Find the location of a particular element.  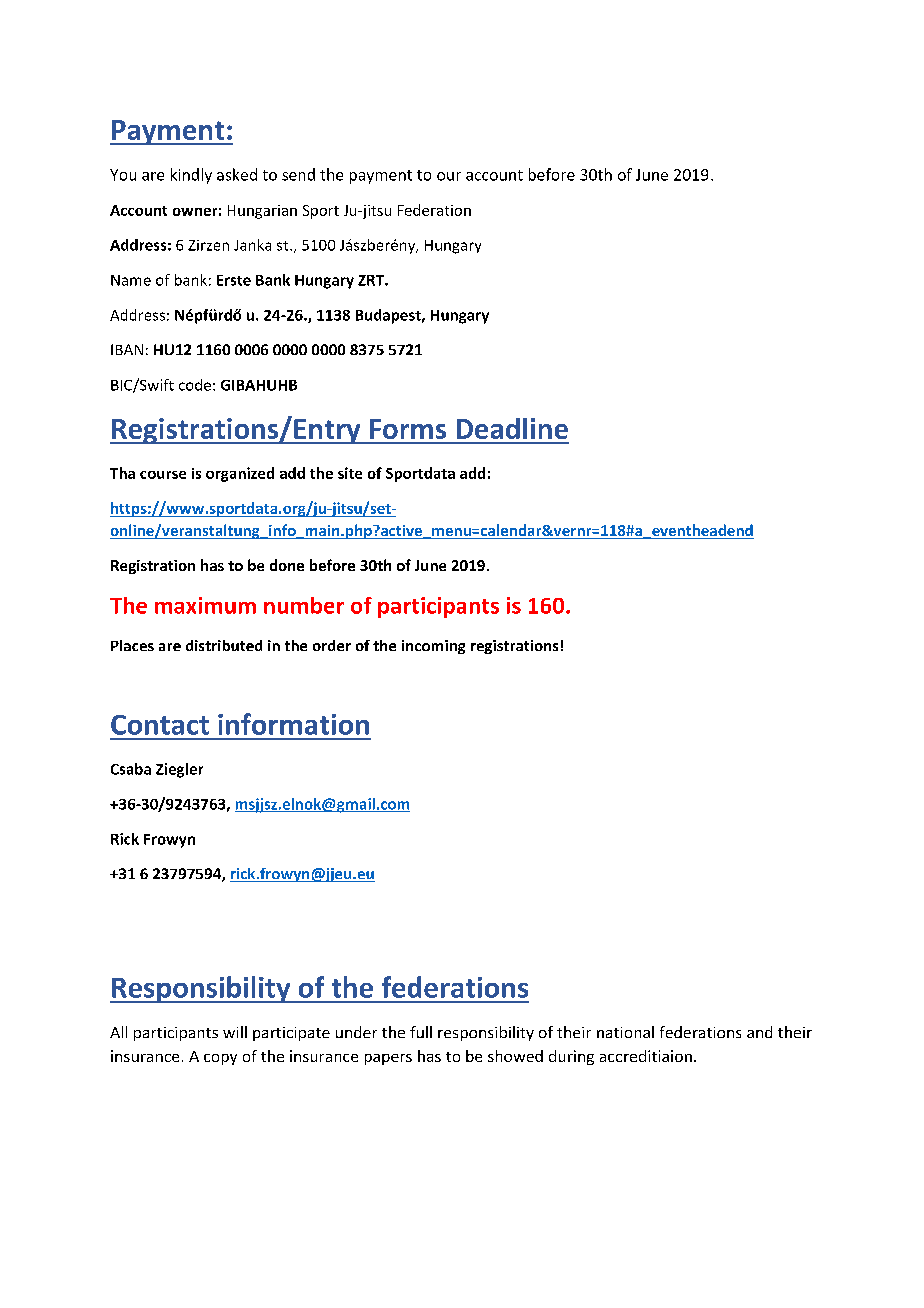

national is located at coordinates (625, 1032).
